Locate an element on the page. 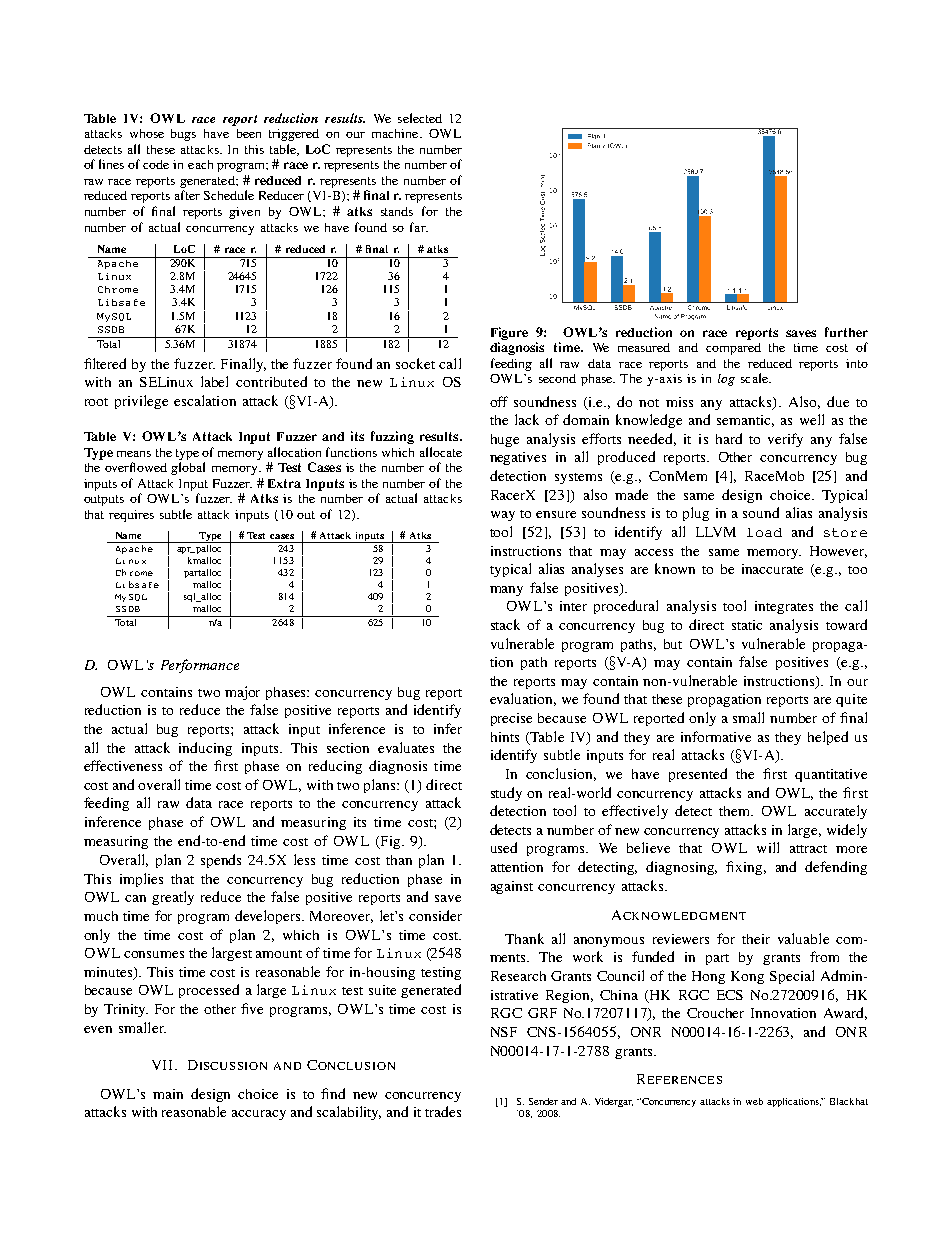  study is located at coordinates (506, 794).
